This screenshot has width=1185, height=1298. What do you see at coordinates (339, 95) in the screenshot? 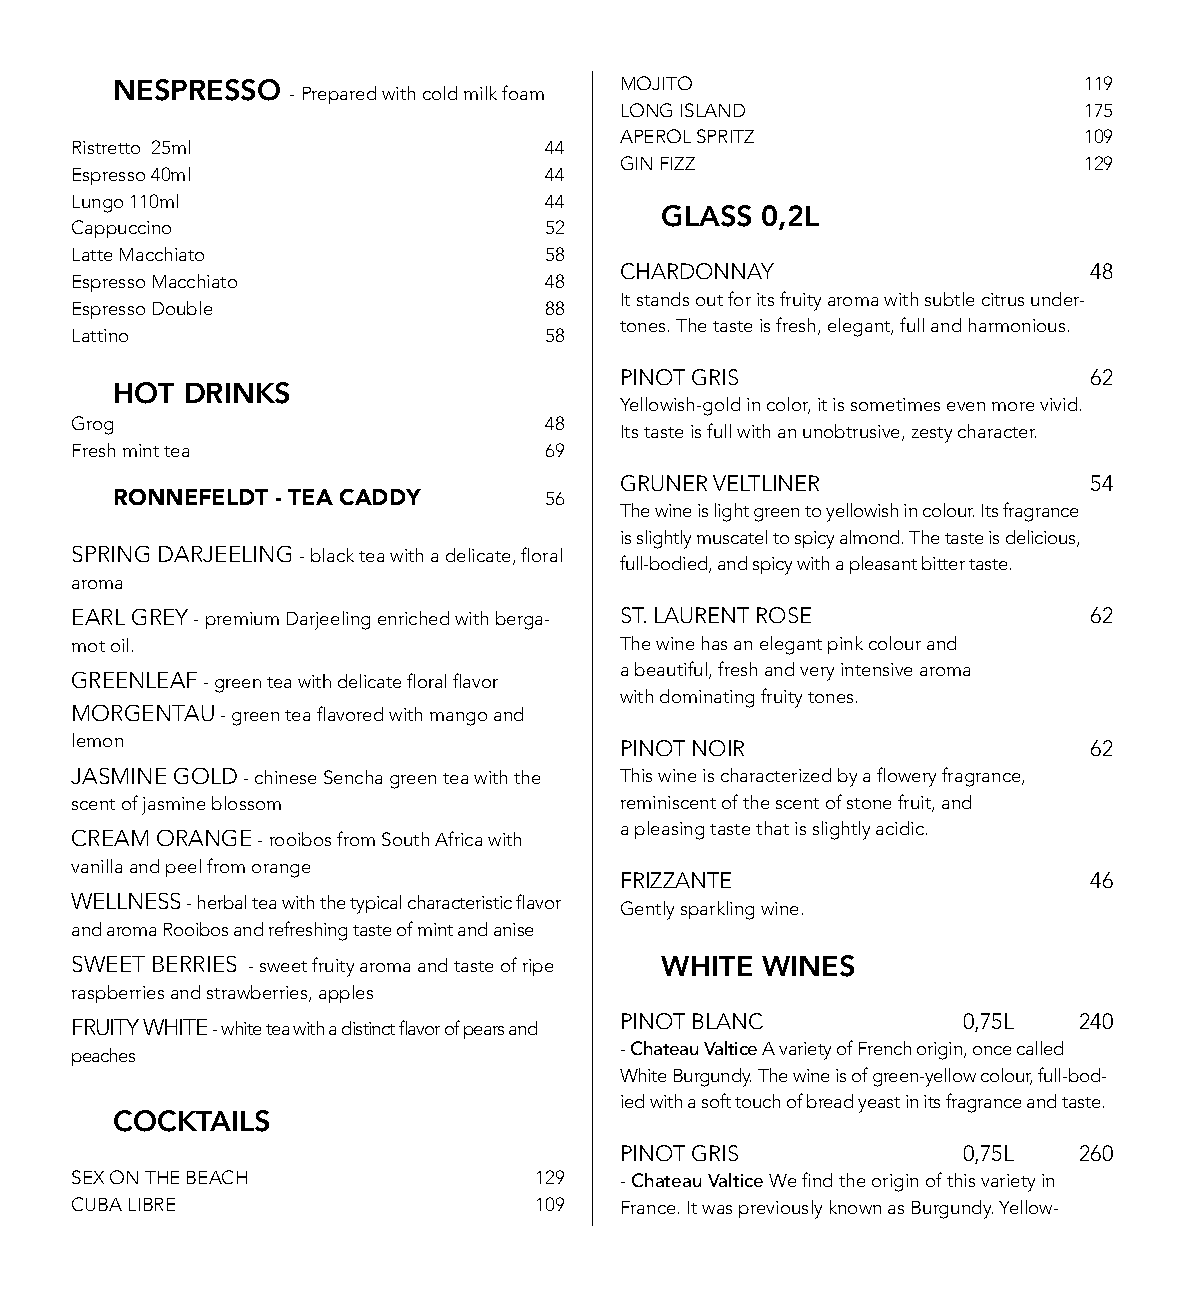
I see `Prepared` at bounding box center [339, 95].
